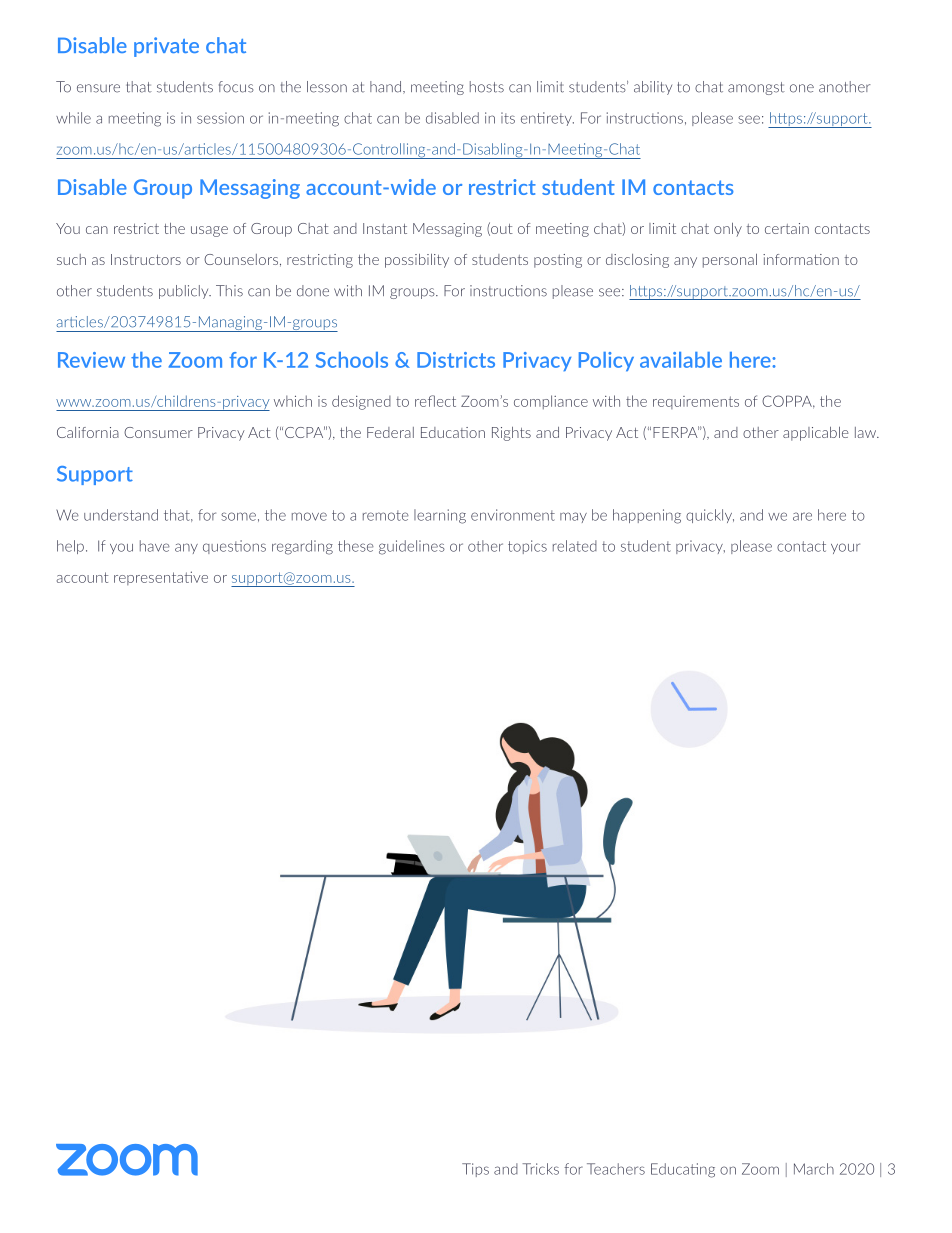 The image size is (952, 1233). What do you see at coordinates (475, 1170) in the screenshot?
I see `Tips` at bounding box center [475, 1170].
